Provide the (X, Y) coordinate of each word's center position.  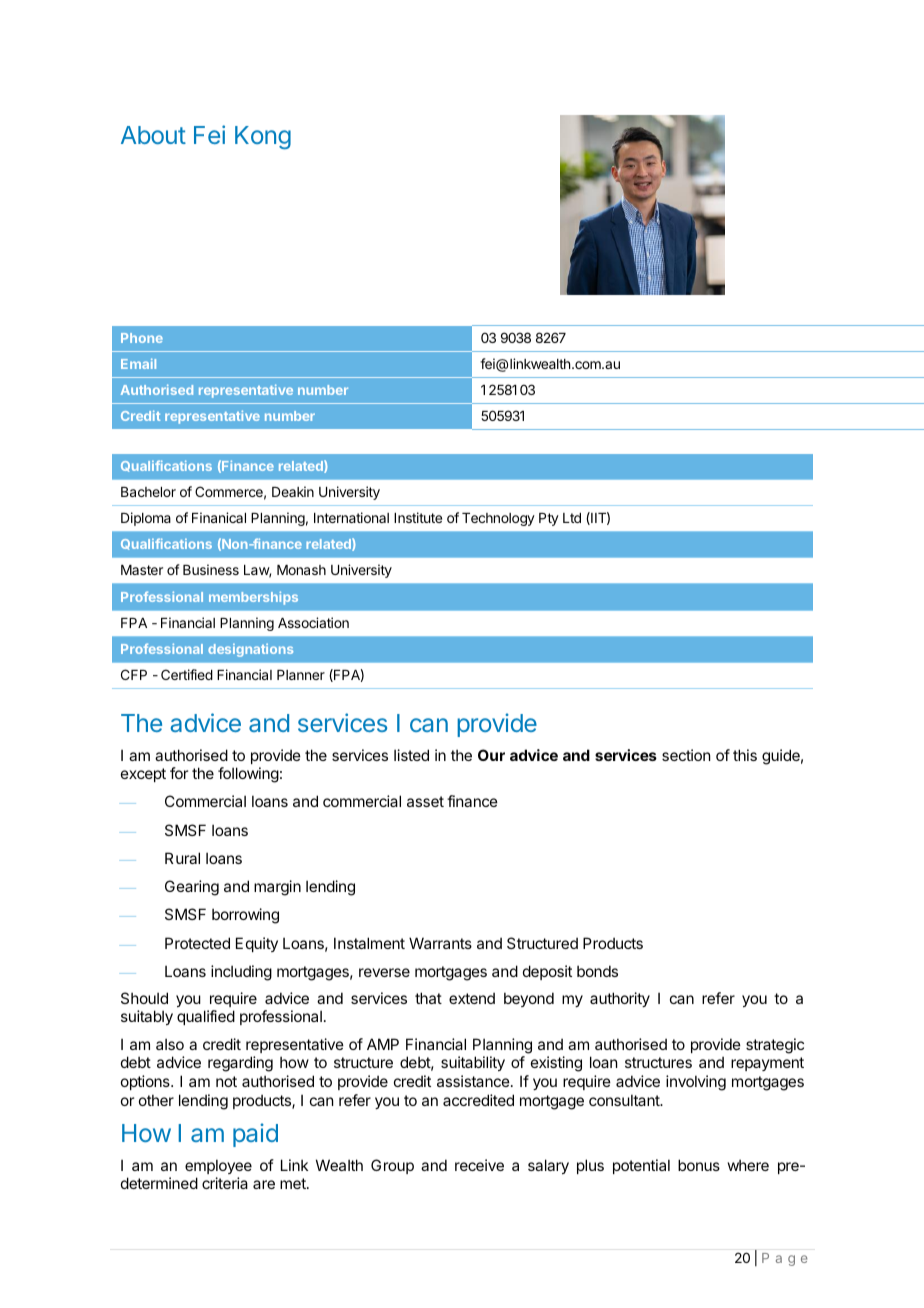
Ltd (572, 518)
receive (479, 1165)
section (686, 755)
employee (218, 1166)
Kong (263, 137)
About (153, 135)
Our (491, 755)
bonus (699, 1165)
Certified (187, 674)
